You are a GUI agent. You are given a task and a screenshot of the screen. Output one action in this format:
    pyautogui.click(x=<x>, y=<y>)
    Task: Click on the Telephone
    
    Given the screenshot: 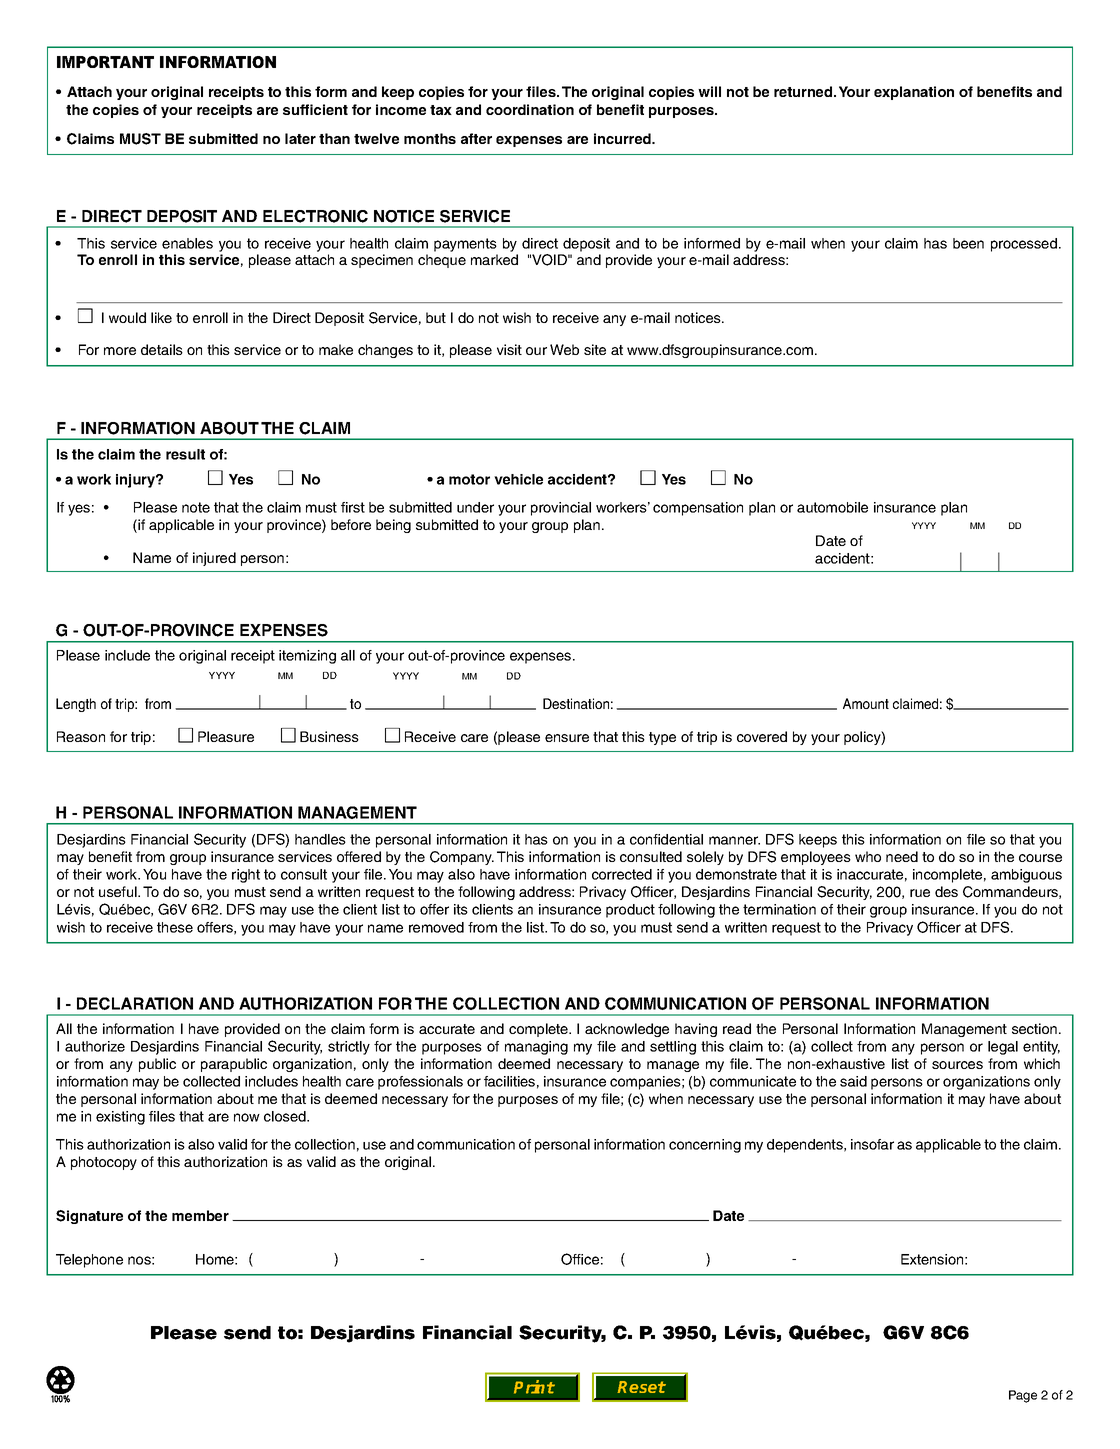 What is the action you would take?
    pyautogui.click(x=89, y=1261)
